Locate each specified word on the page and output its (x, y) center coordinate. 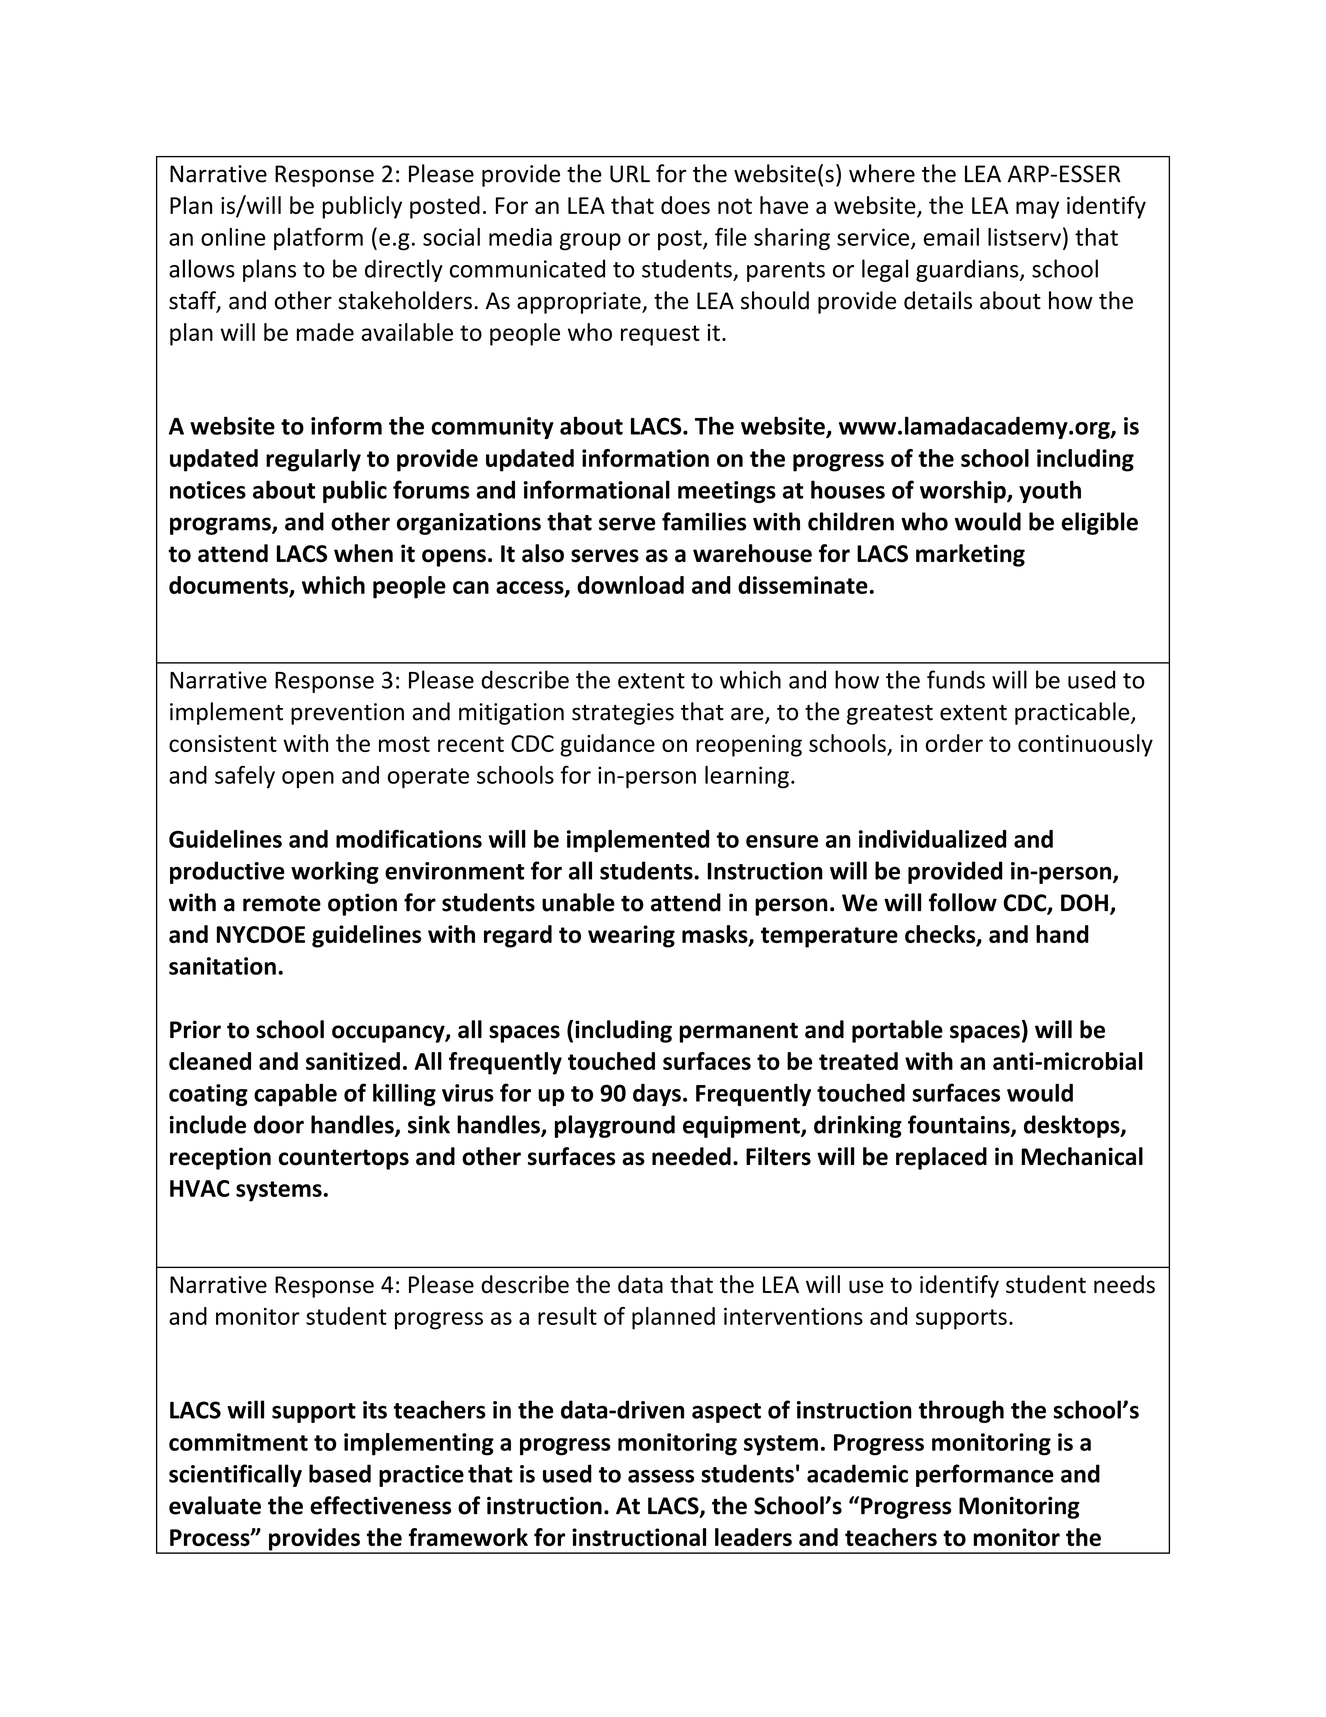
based (340, 1473)
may (1037, 210)
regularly (313, 460)
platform (318, 239)
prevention (347, 714)
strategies (623, 714)
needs (1124, 1284)
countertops (344, 1159)
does (685, 205)
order (954, 743)
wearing (631, 936)
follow (963, 902)
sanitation (222, 966)
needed (691, 1156)
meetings (727, 492)
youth (1050, 491)
